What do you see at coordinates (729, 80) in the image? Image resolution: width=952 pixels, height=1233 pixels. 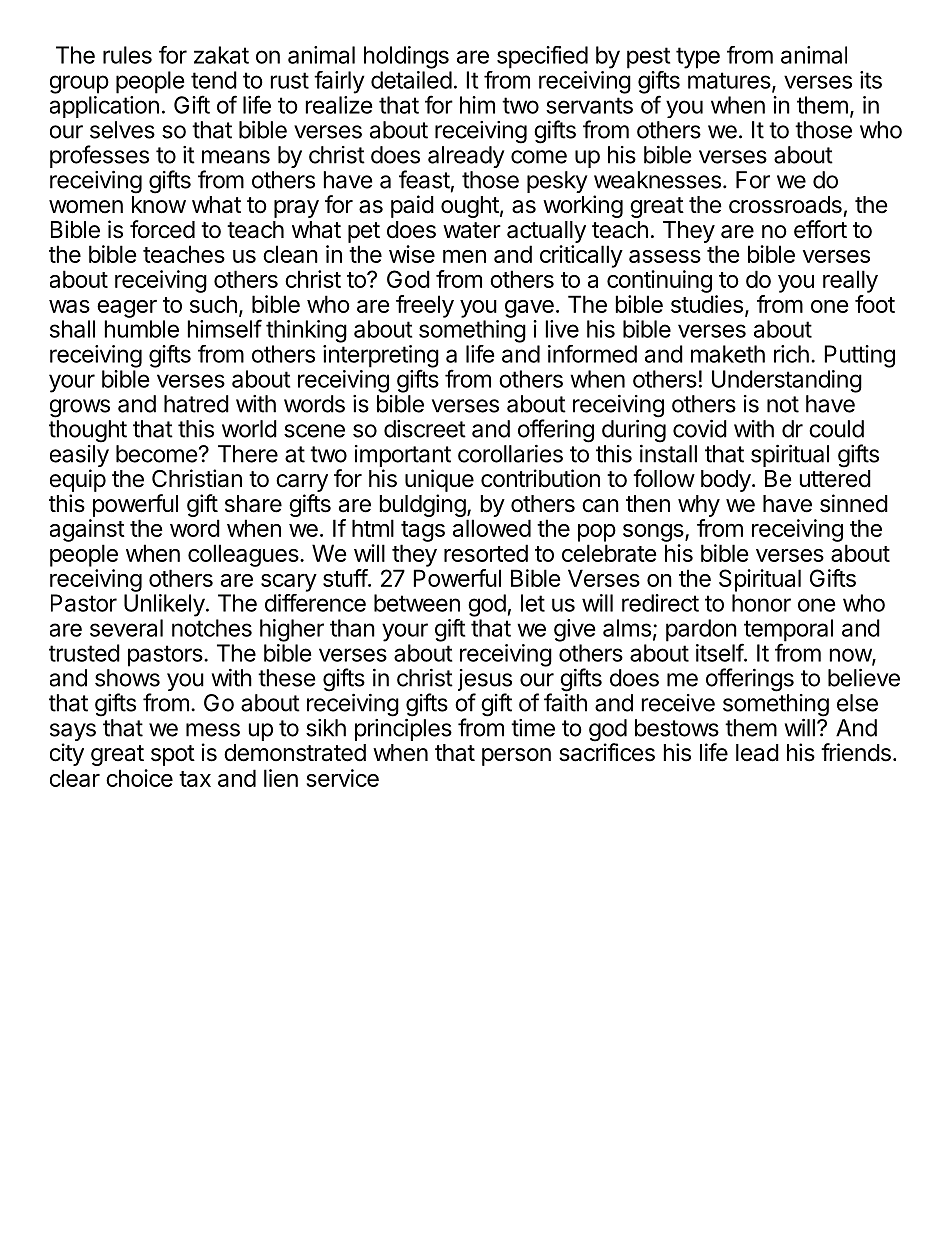 I see `matures` at bounding box center [729, 80].
